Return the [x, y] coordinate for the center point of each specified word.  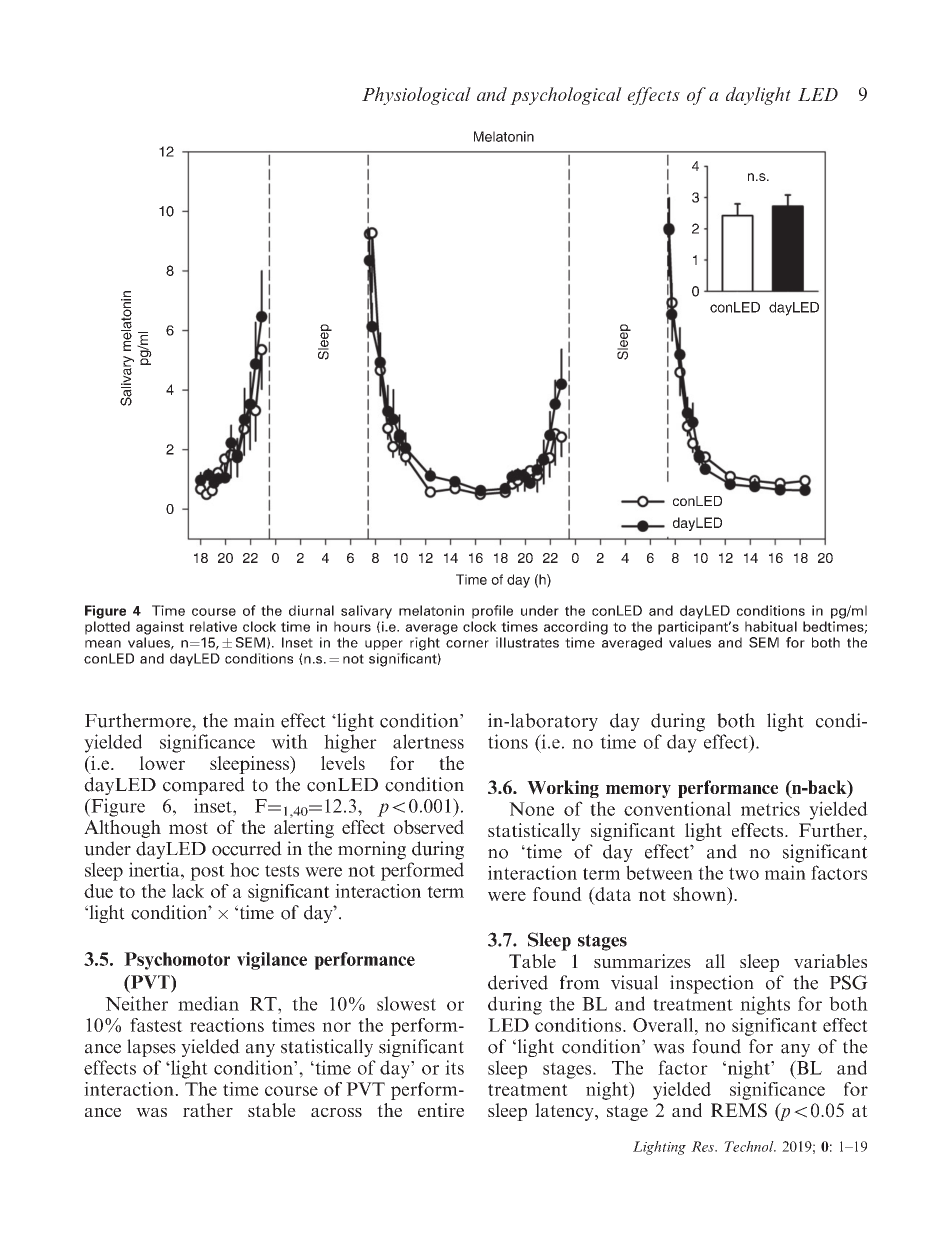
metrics [770, 809]
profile [492, 612]
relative [213, 626]
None [531, 809]
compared [204, 786]
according [576, 628]
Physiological [416, 96]
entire [441, 1110]
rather [208, 1110]
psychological [566, 96]
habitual [771, 626]
